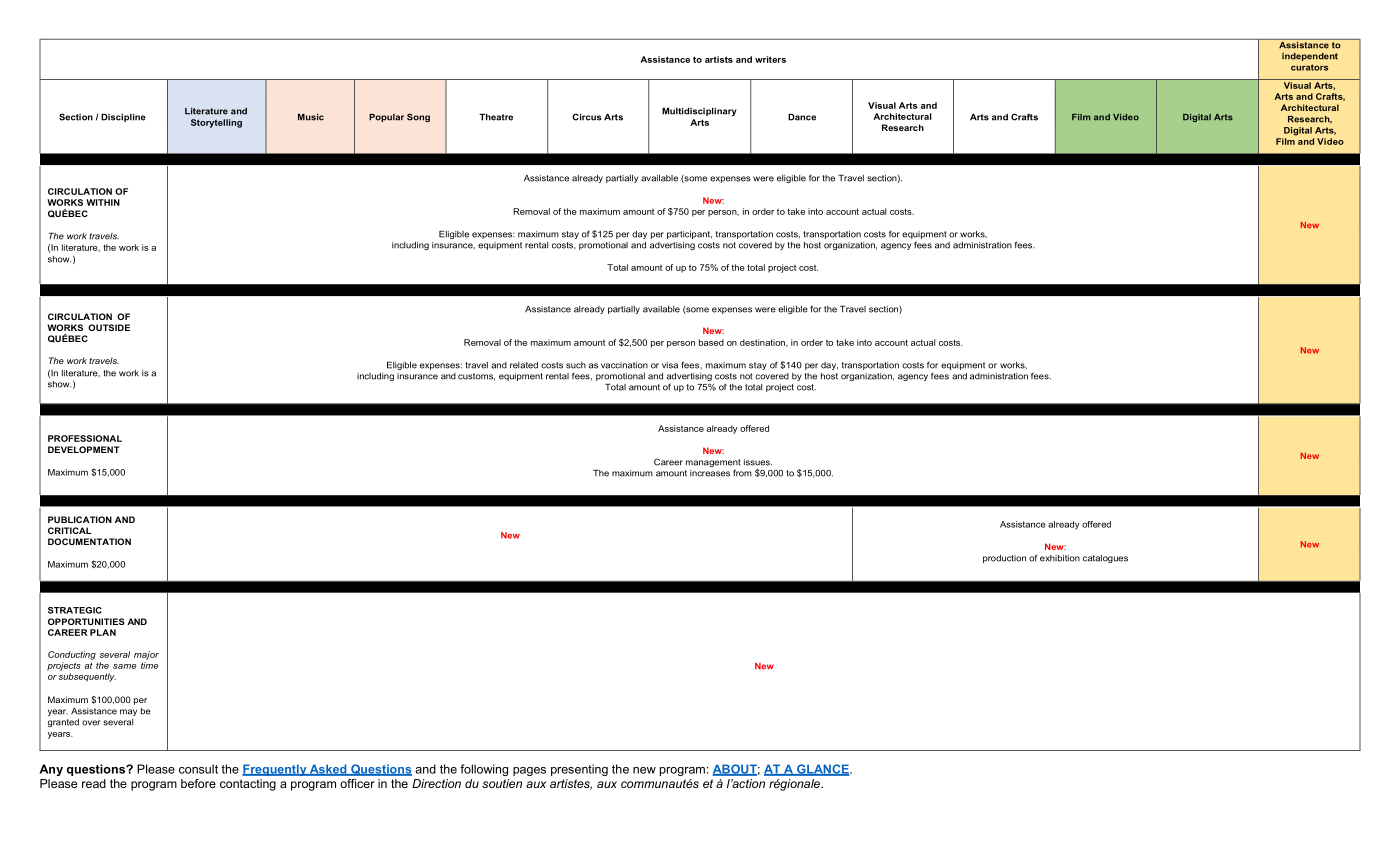  What do you see at coordinates (216, 123) in the screenshot?
I see `Storytelling` at bounding box center [216, 123].
